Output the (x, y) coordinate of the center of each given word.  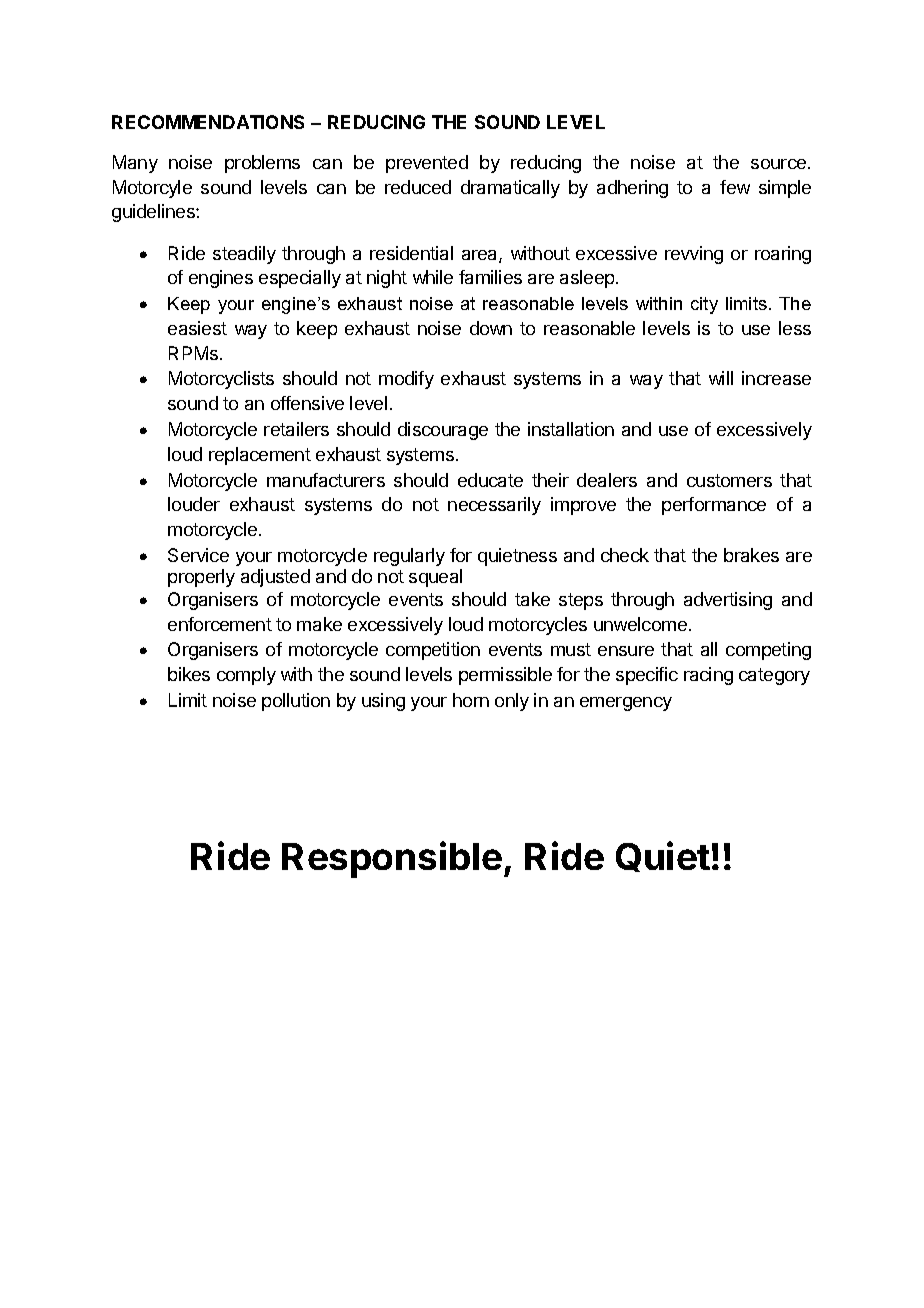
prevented (427, 164)
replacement (260, 456)
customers (729, 480)
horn (471, 700)
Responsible (392, 859)
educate (490, 480)
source (778, 164)
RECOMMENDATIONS (208, 122)
